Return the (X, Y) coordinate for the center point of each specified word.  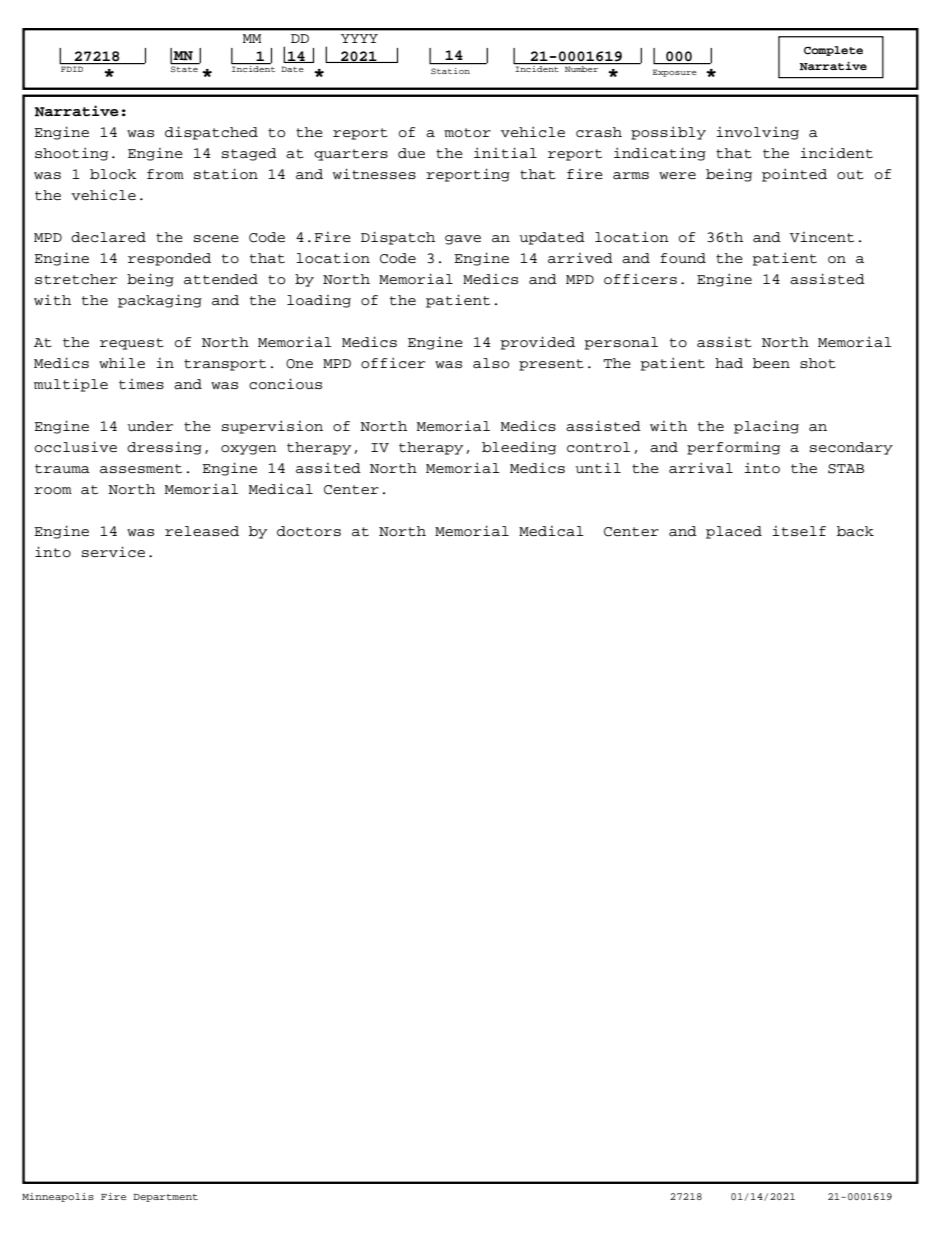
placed (734, 532)
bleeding (519, 448)
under (150, 426)
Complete (833, 51)
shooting (71, 154)
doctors (309, 531)
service (113, 552)
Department (165, 1198)
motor (467, 133)
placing (766, 427)
